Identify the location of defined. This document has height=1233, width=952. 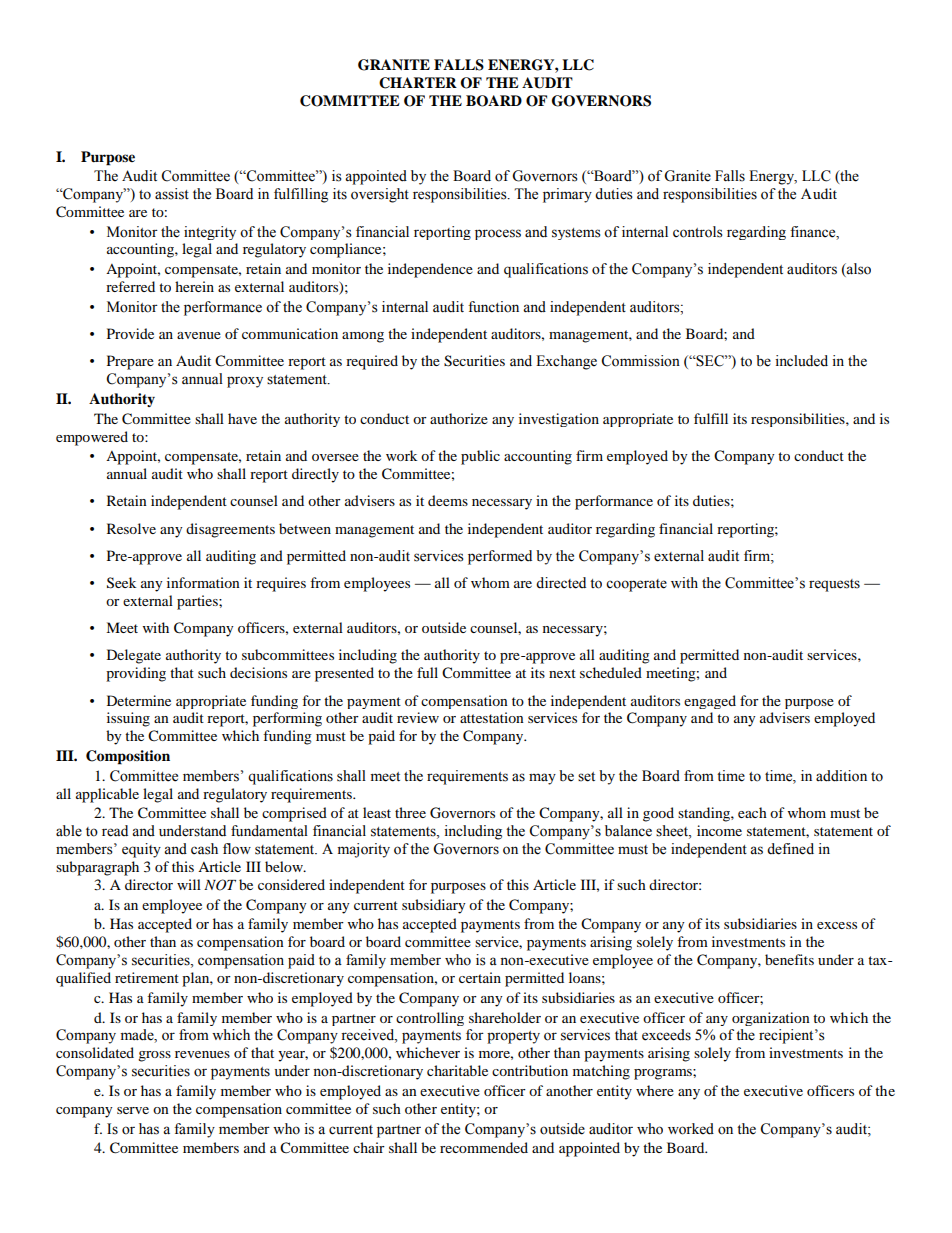
(790, 849).
